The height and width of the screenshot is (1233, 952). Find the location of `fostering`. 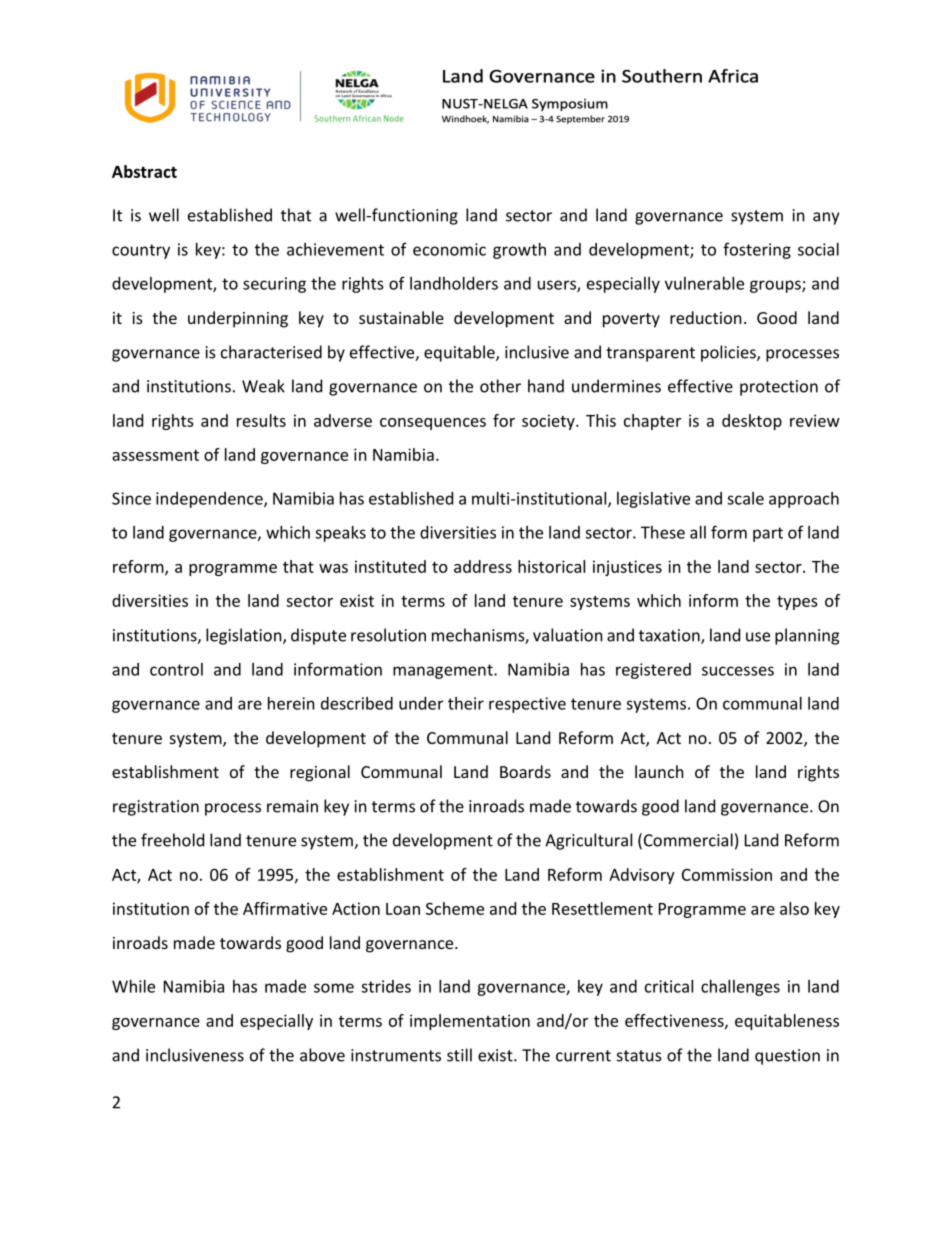

fostering is located at coordinates (757, 250).
